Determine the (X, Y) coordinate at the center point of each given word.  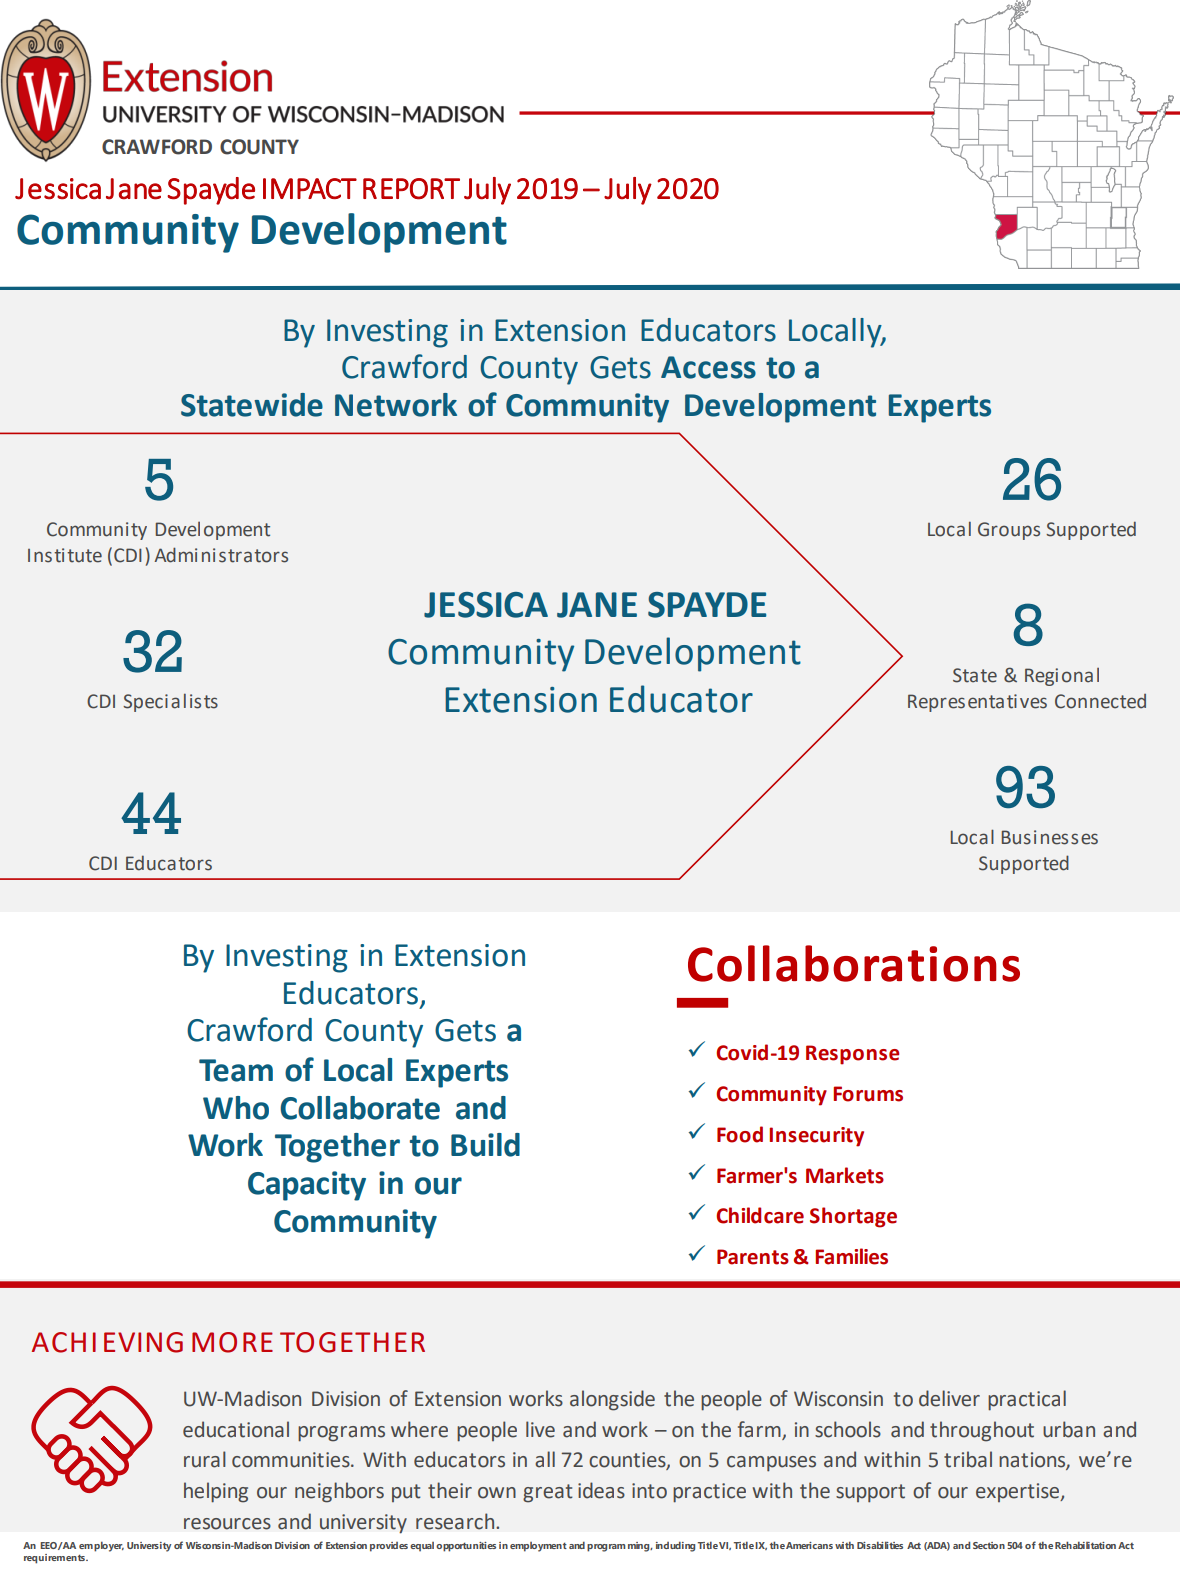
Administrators (221, 555)
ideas (601, 1490)
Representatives (977, 703)
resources (227, 1524)
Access (708, 367)
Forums (868, 1094)
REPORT (411, 189)
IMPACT (310, 188)
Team (236, 1070)
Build (485, 1145)
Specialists (170, 703)
